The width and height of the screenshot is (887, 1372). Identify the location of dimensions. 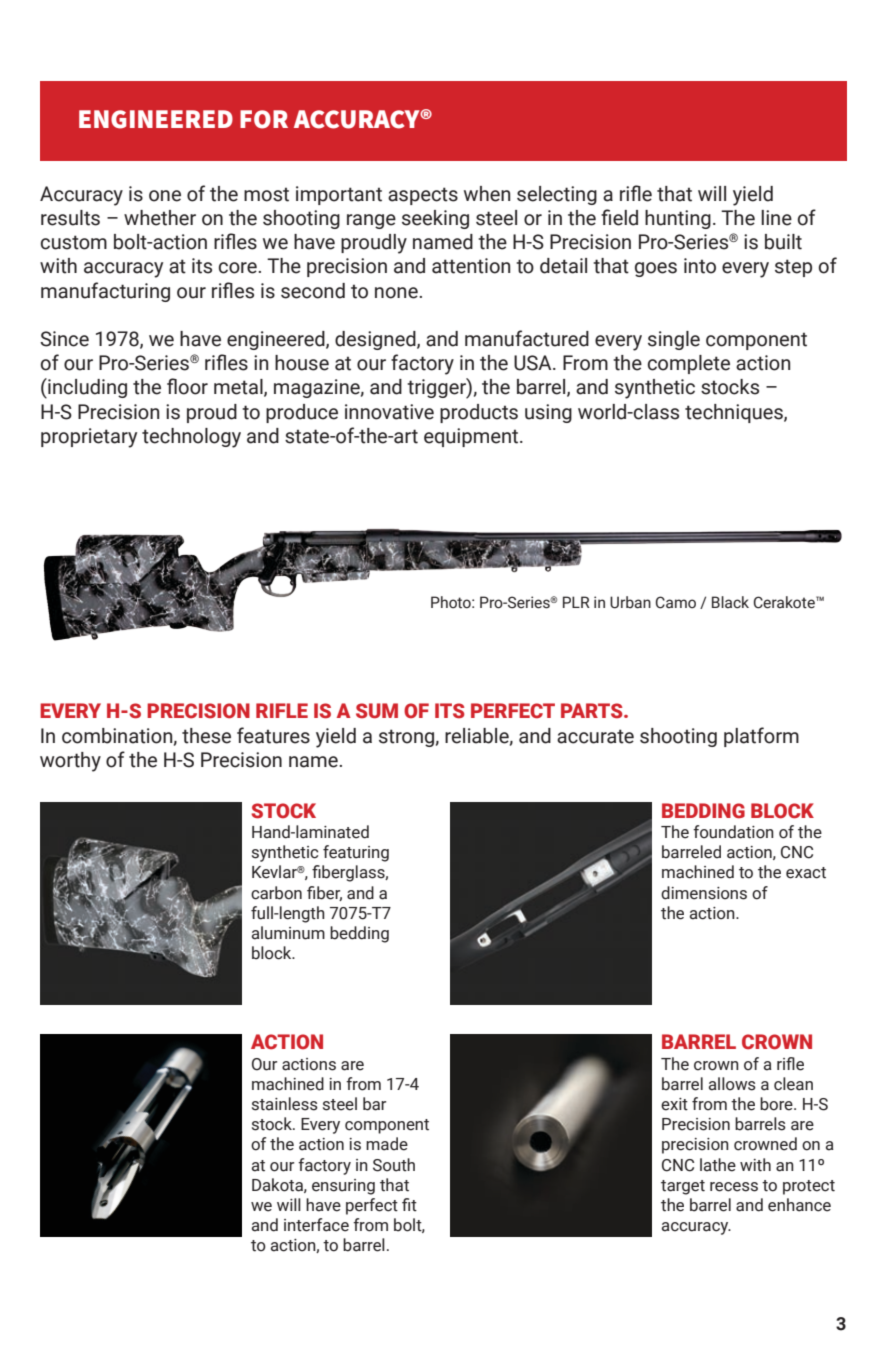
(704, 893).
